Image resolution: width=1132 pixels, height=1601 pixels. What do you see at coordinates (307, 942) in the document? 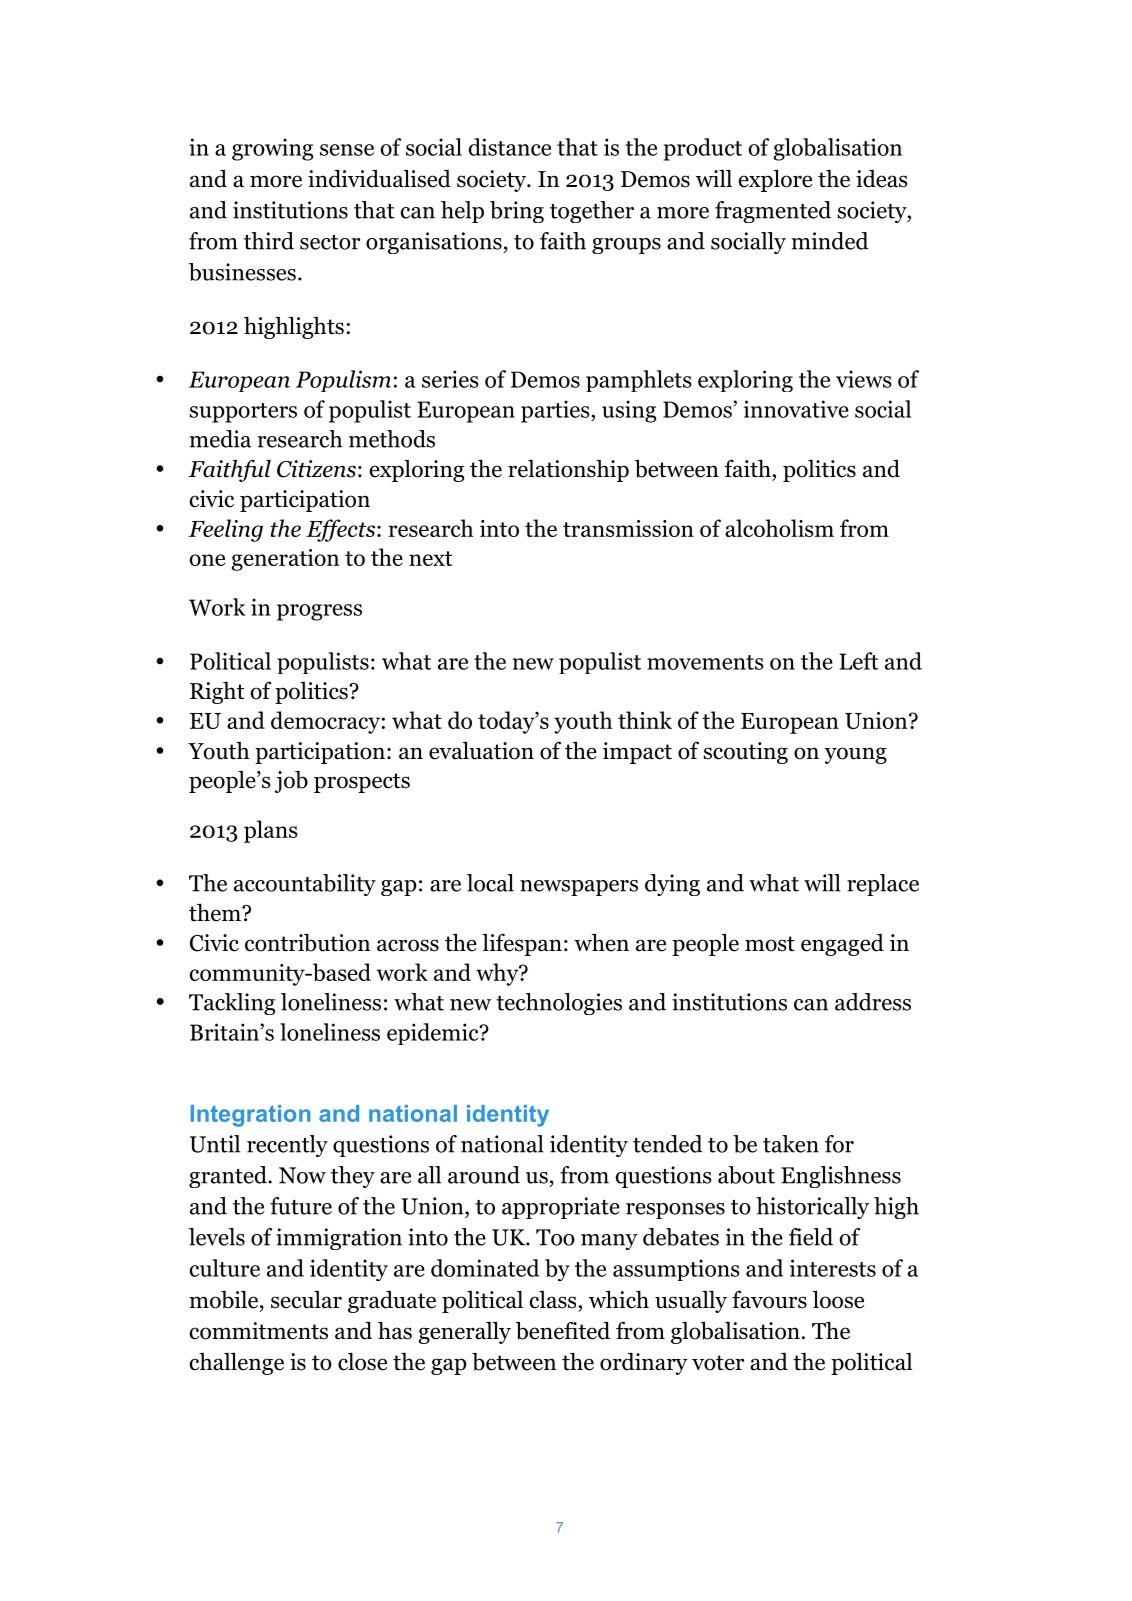
I see `contribution` at bounding box center [307, 942].
